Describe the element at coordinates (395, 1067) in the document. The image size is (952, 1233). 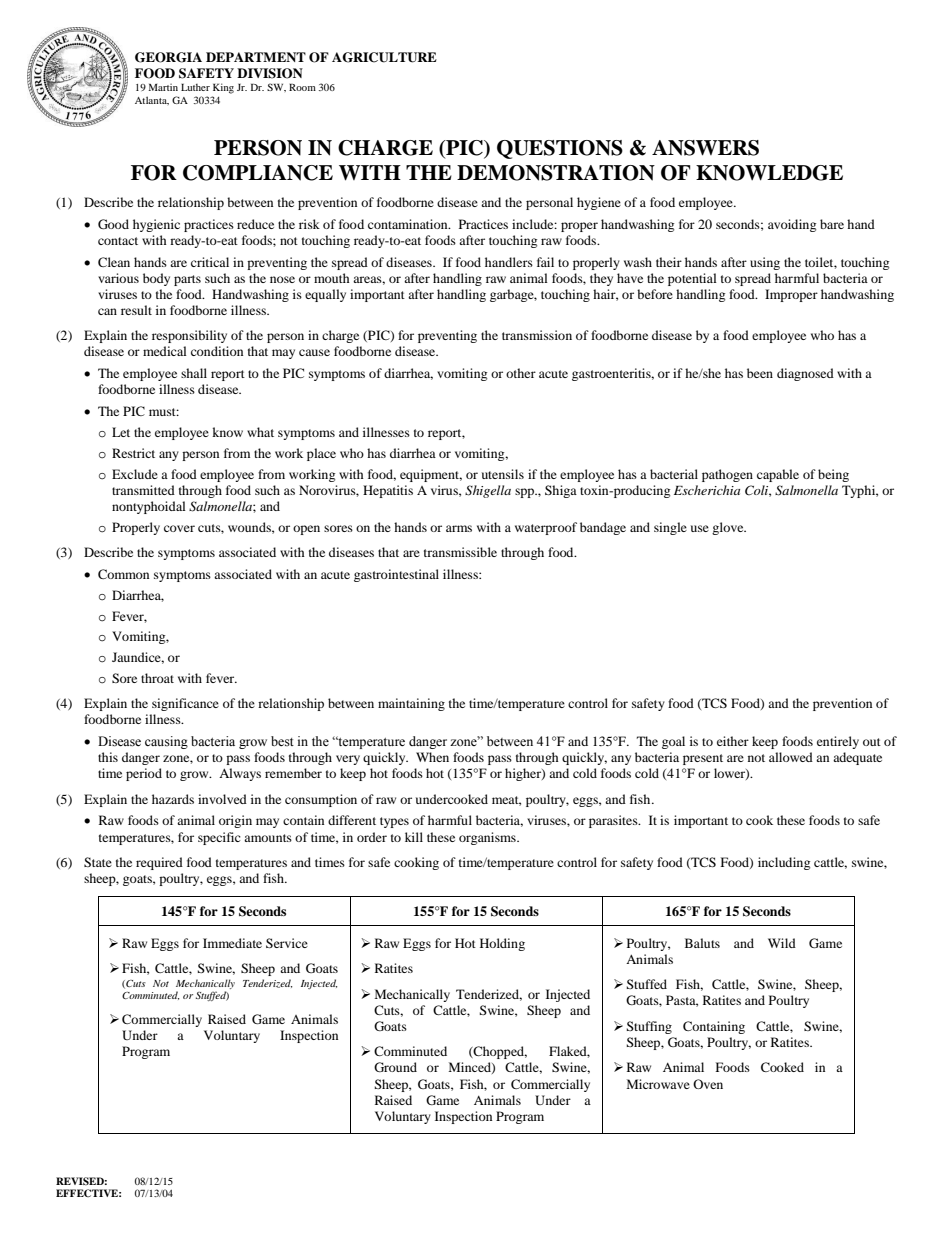
I see `Ground` at that location.
